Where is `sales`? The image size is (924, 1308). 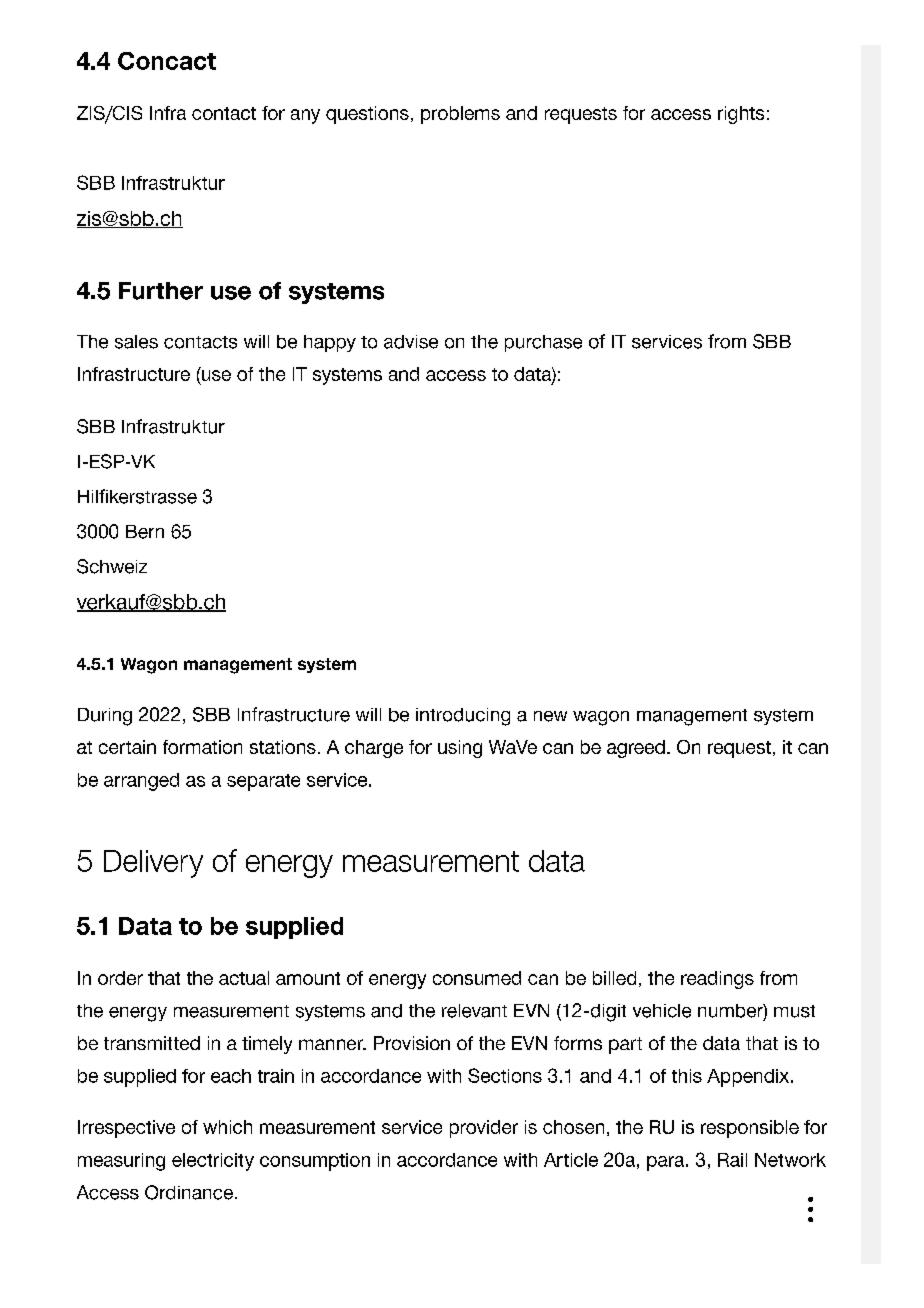 sales is located at coordinates (136, 342).
